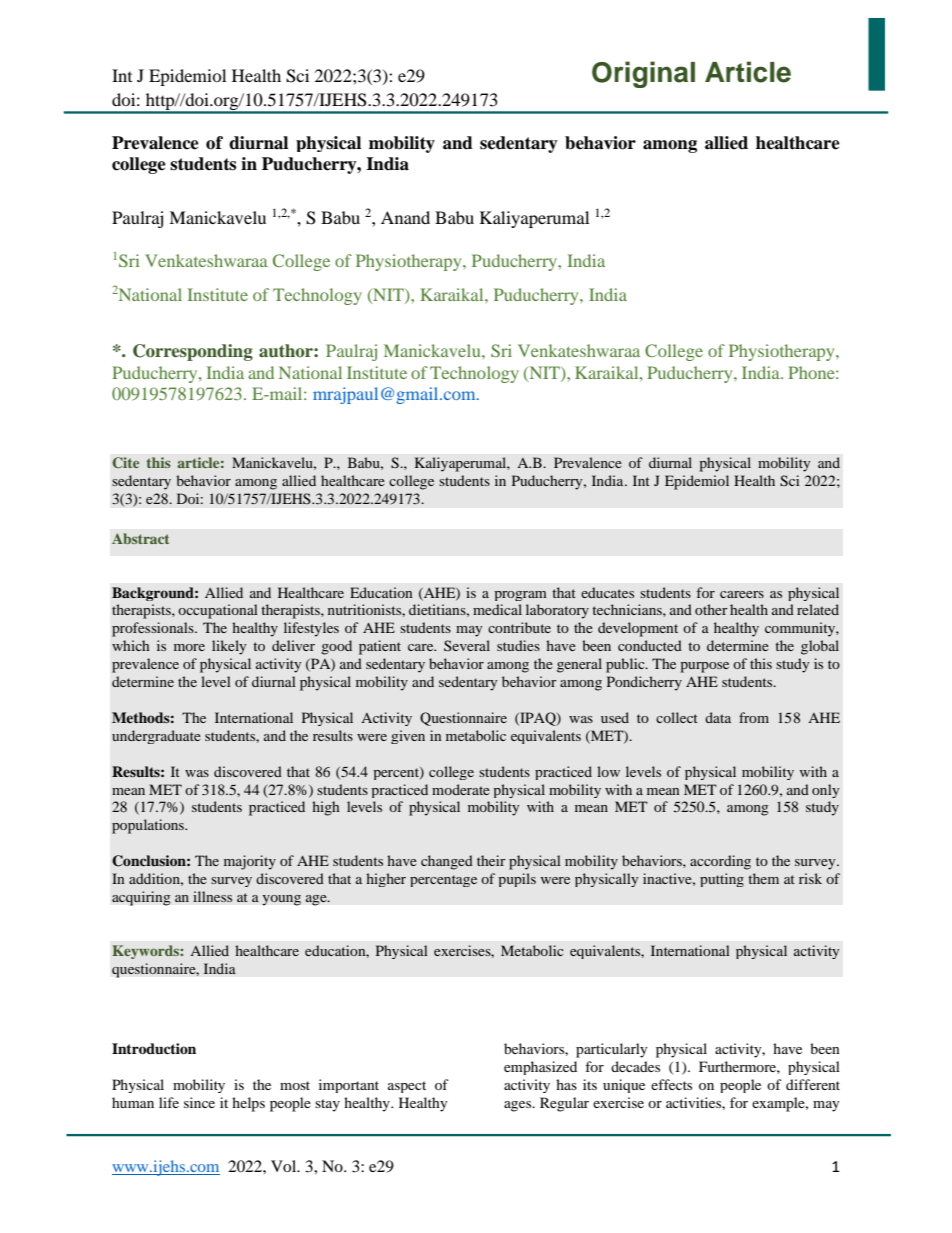 This screenshot has width=952, height=1233. Describe the element at coordinates (199, 1102) in the screenshot. I see `since` at that location.
